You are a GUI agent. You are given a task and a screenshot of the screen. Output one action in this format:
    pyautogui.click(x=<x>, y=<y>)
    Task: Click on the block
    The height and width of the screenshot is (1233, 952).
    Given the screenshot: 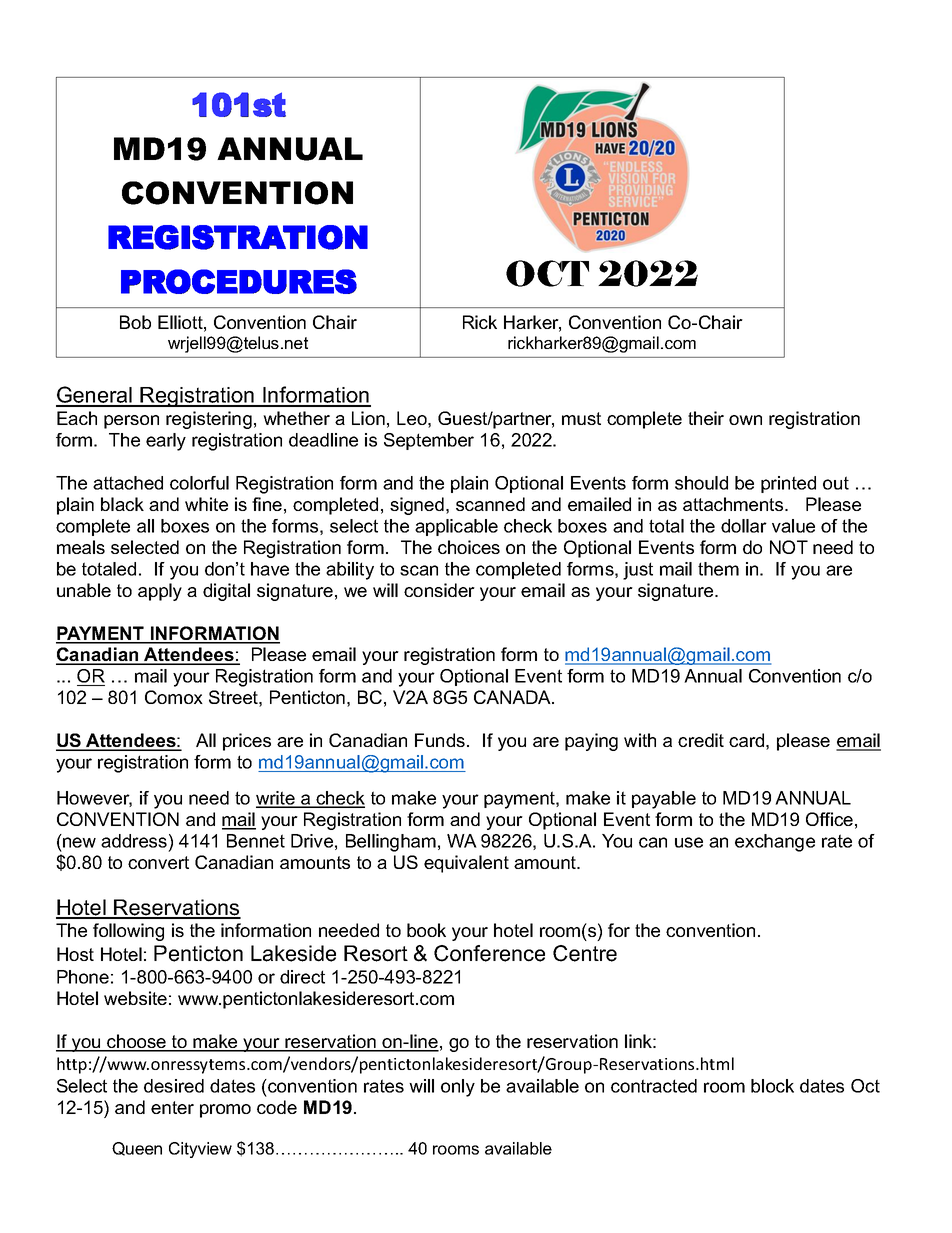 What is the action you would take?
    pyautogui.click(x=772, y=1086)
